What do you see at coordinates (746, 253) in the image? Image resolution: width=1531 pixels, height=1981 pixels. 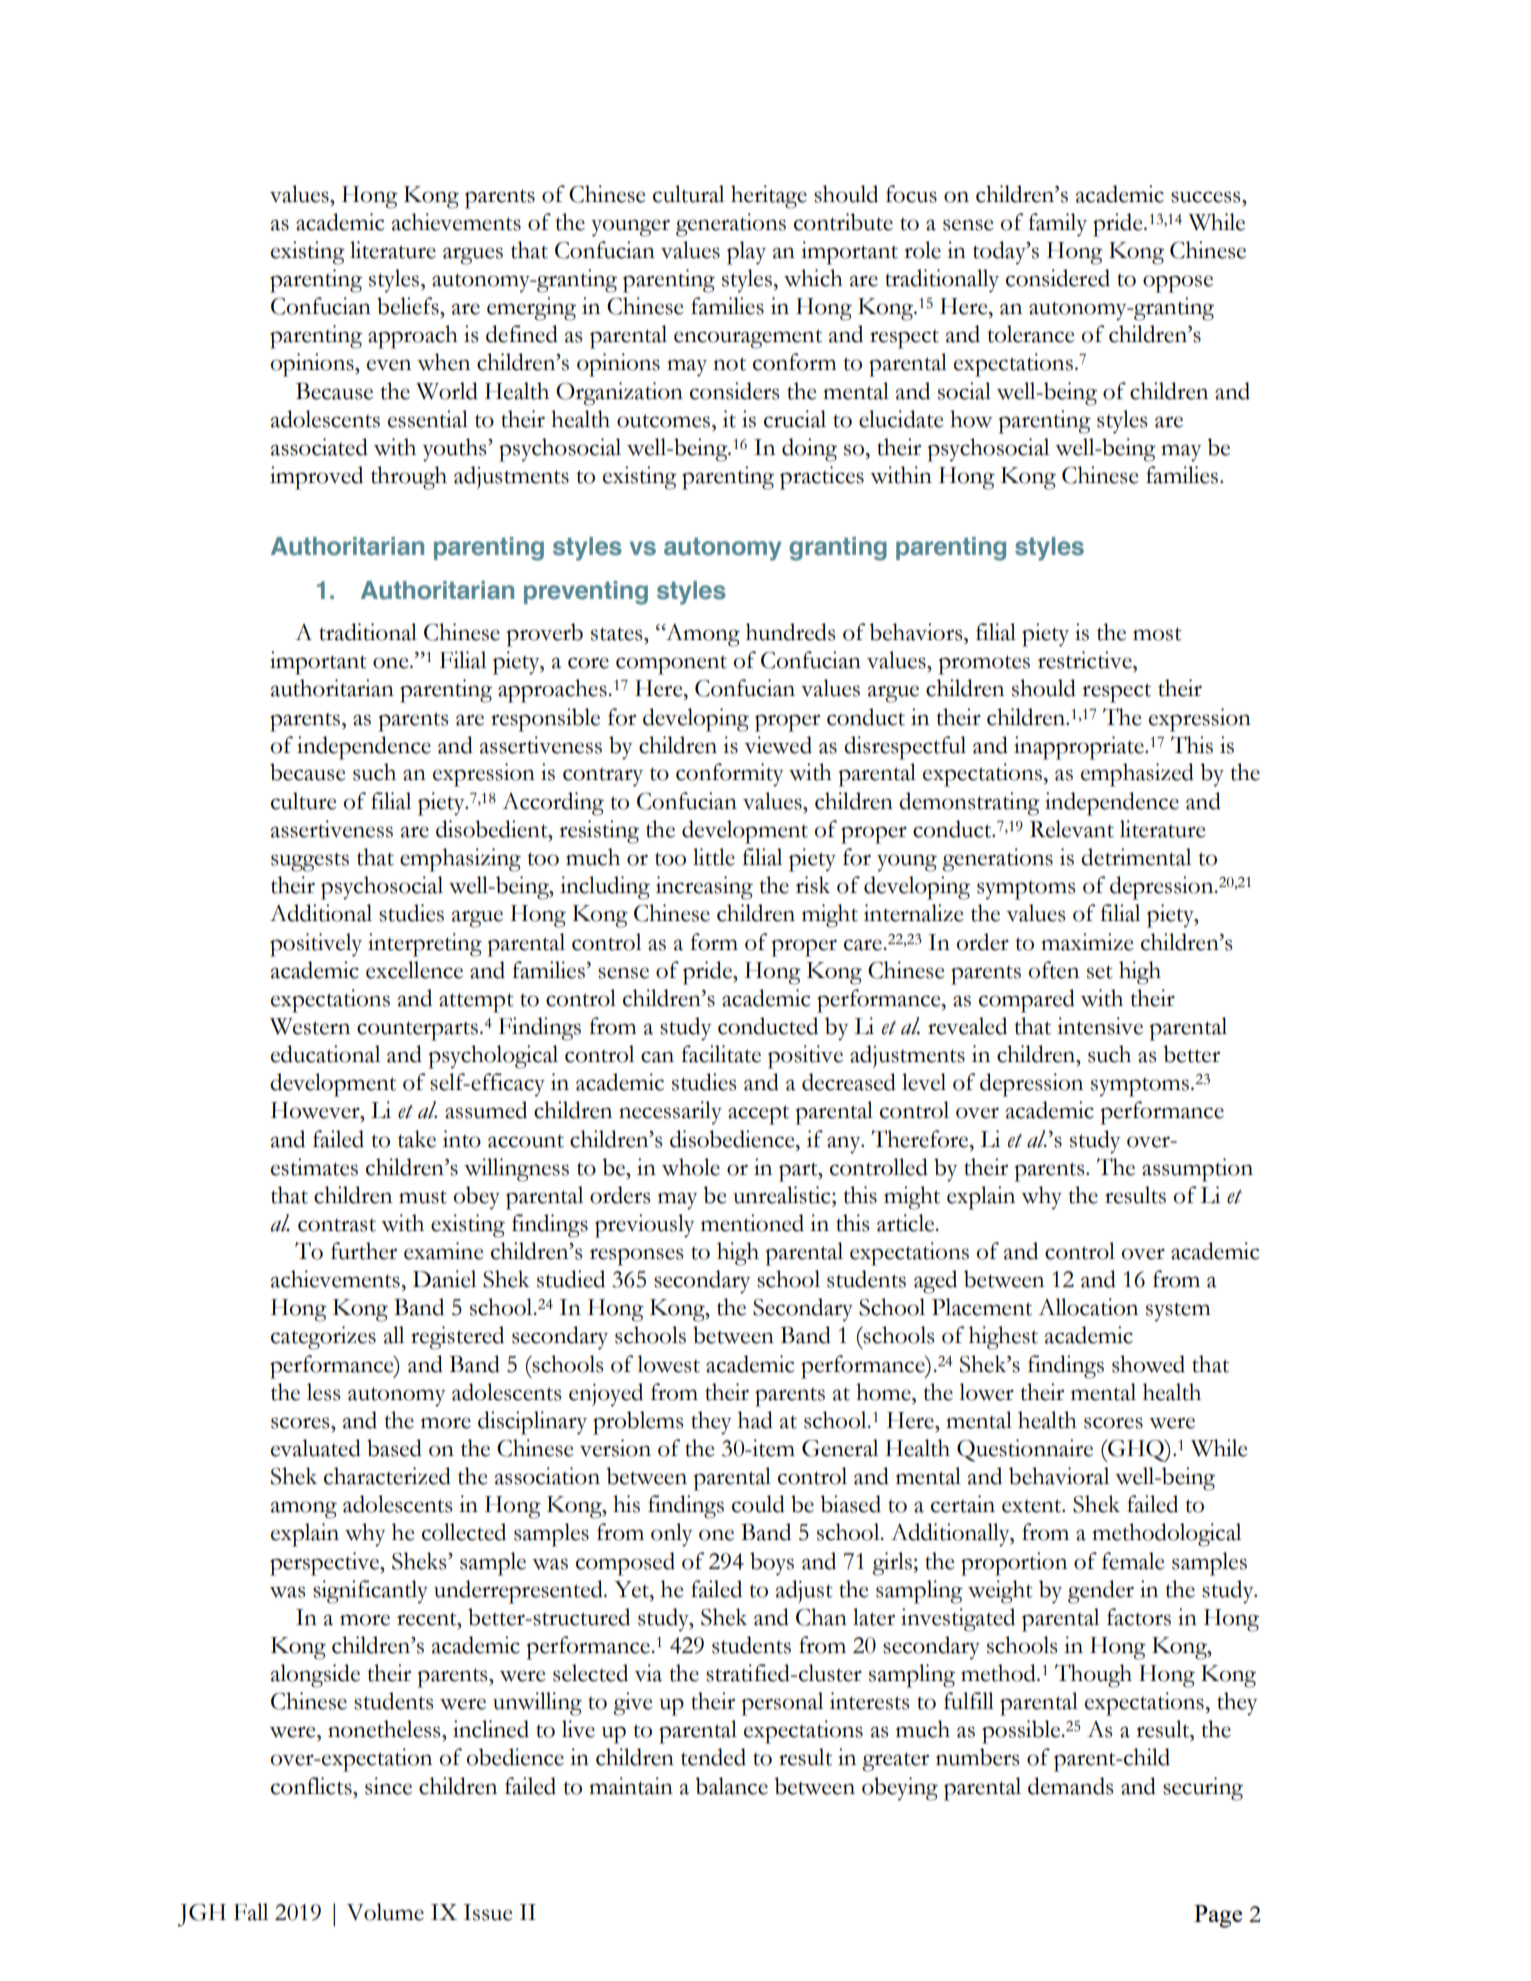 I see `play` at bounding box center [746, 253].
